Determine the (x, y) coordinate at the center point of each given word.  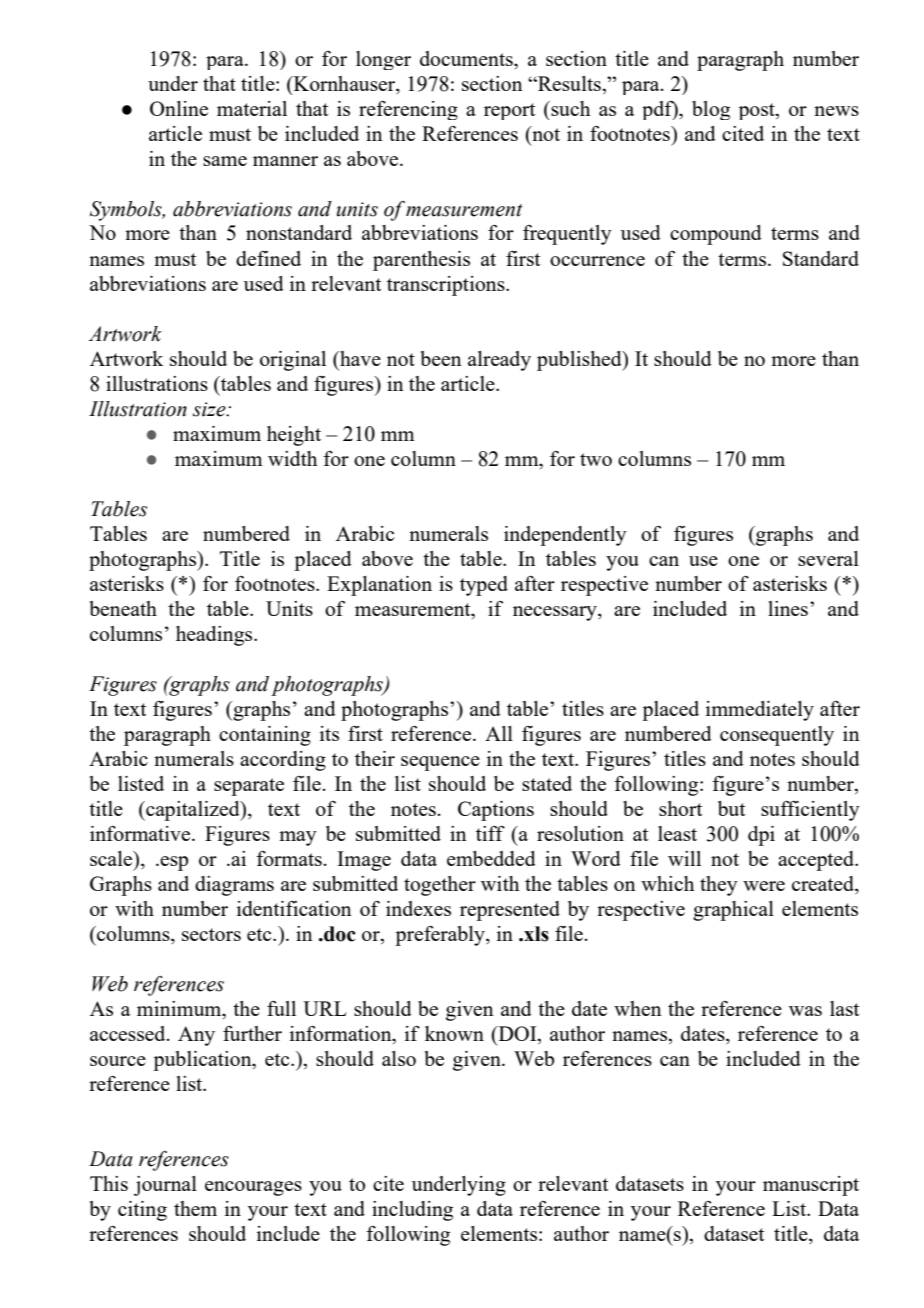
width (292, 458)
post (758, 111)
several (828, 558)
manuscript (811, 1186)
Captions (496, 811)
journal (165, 1186)
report (509, 111)
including (412, 1211)
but (731, 808)
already (499, 361)
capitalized (193, 811)
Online (179, 108)
